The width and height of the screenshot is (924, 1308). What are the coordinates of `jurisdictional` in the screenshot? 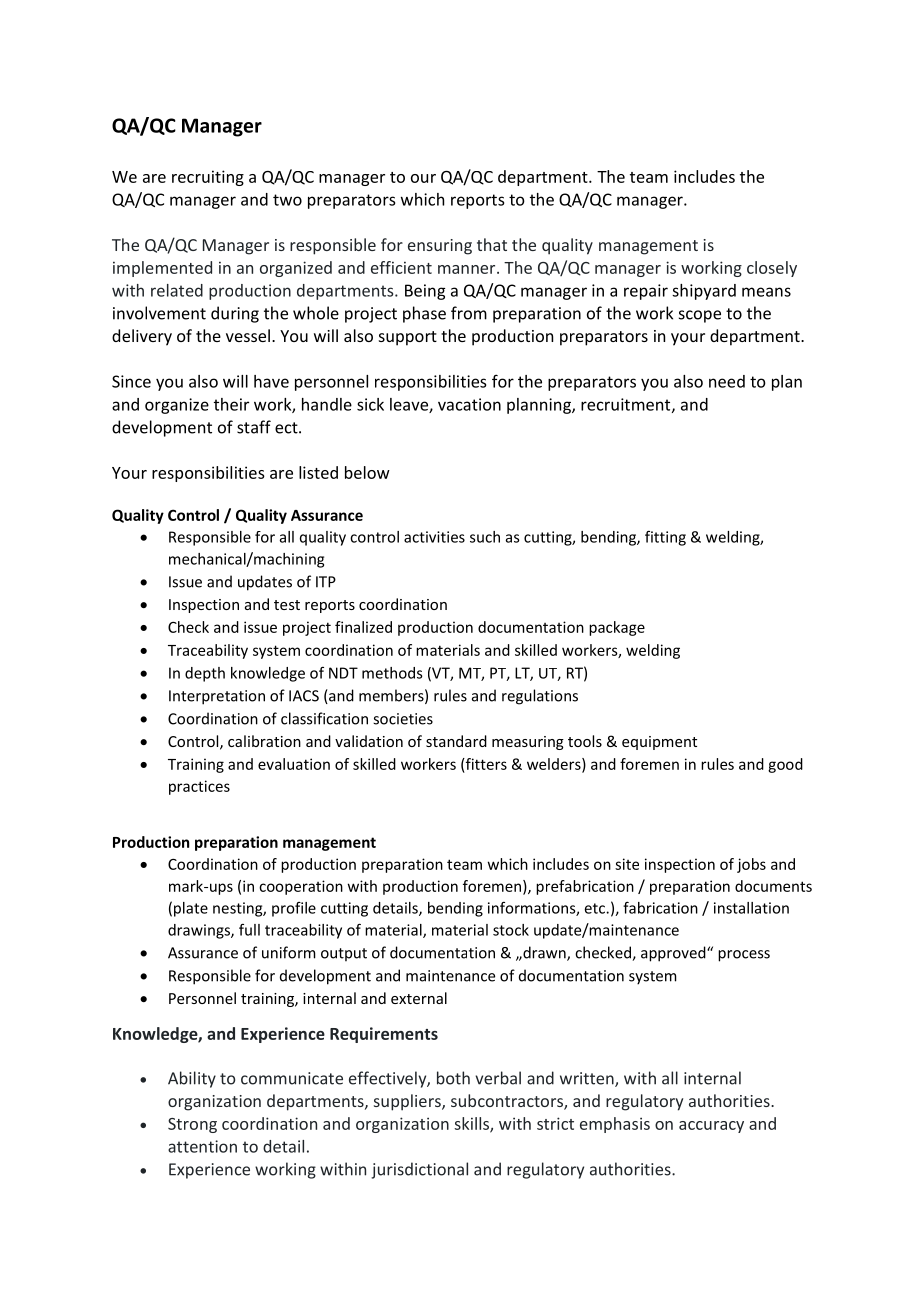 It's located at (419, 1170).
